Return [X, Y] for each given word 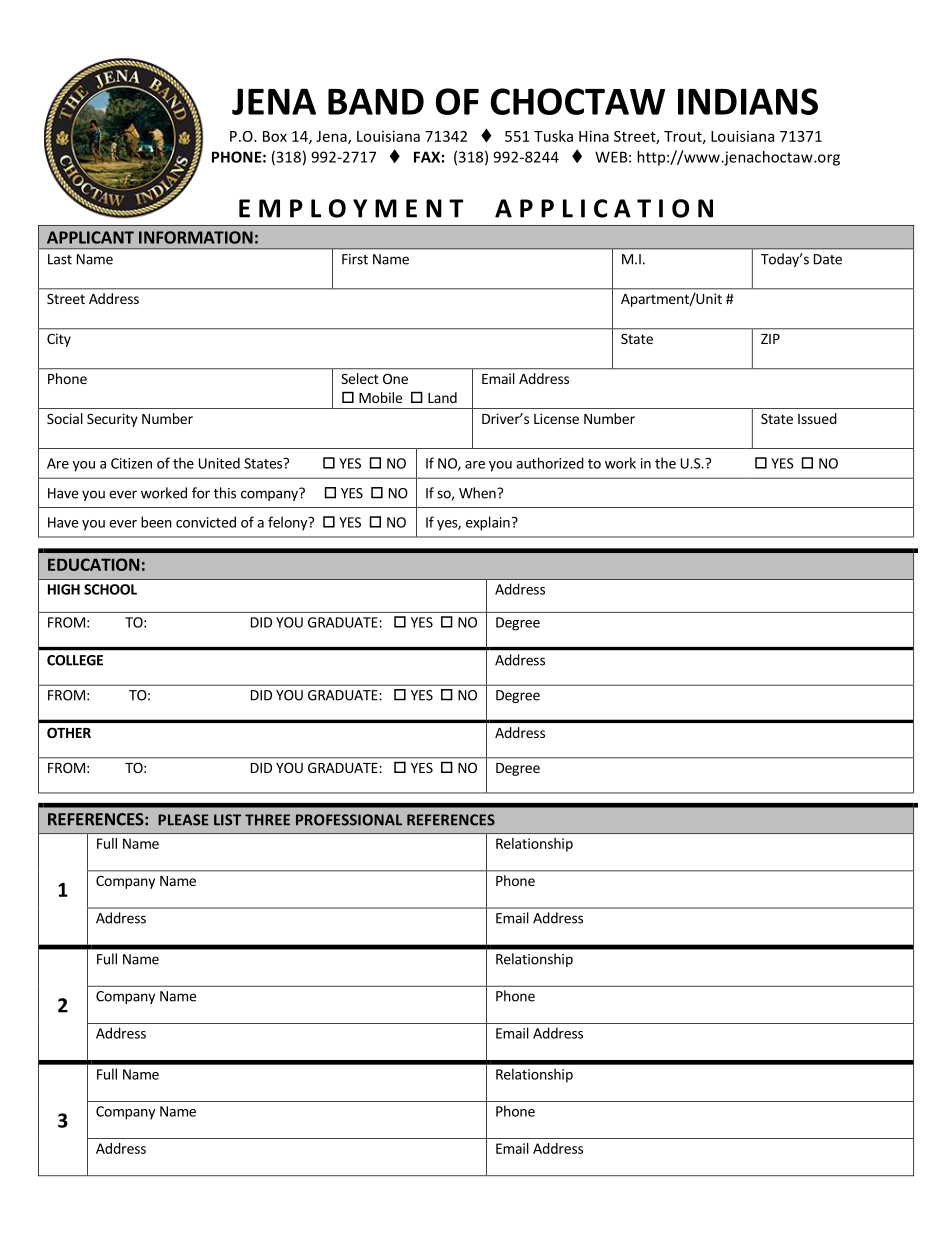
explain [488, 523]
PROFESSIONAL [349, 820]
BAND [376, 101]
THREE [267, 820]
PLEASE [183, 820]
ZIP [770, 339]
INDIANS [748, 101]
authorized [550, 463]
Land [442, 397]
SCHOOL [110, 589]
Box [275, 136]
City [59, 340]
